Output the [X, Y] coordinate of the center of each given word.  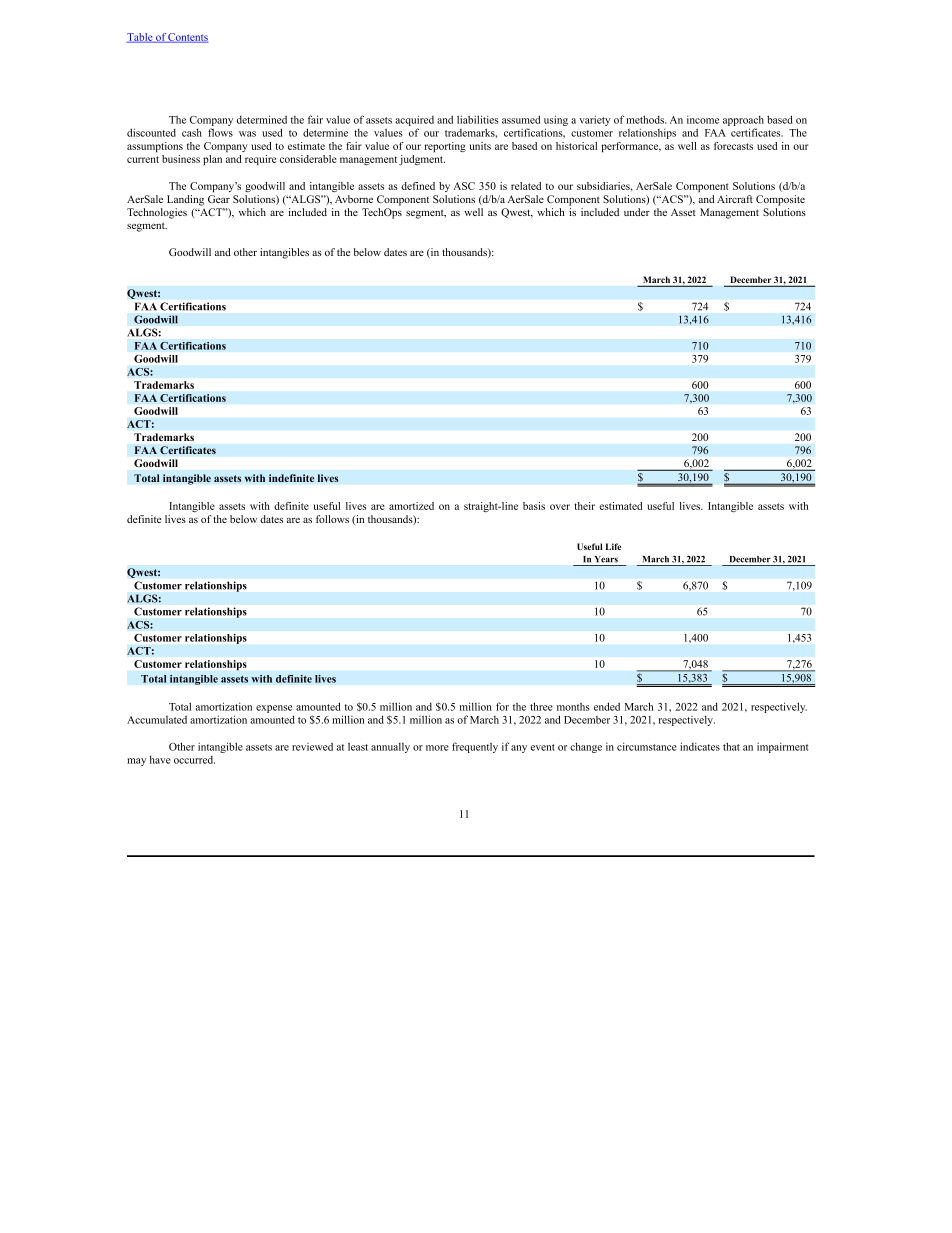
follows [332, 519]
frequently [475, 747]
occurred [194, 760]
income [703, 119]
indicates [700, 746]
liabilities [477, 119]
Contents [187, 38]
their [584, 506]
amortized [411, 506]
